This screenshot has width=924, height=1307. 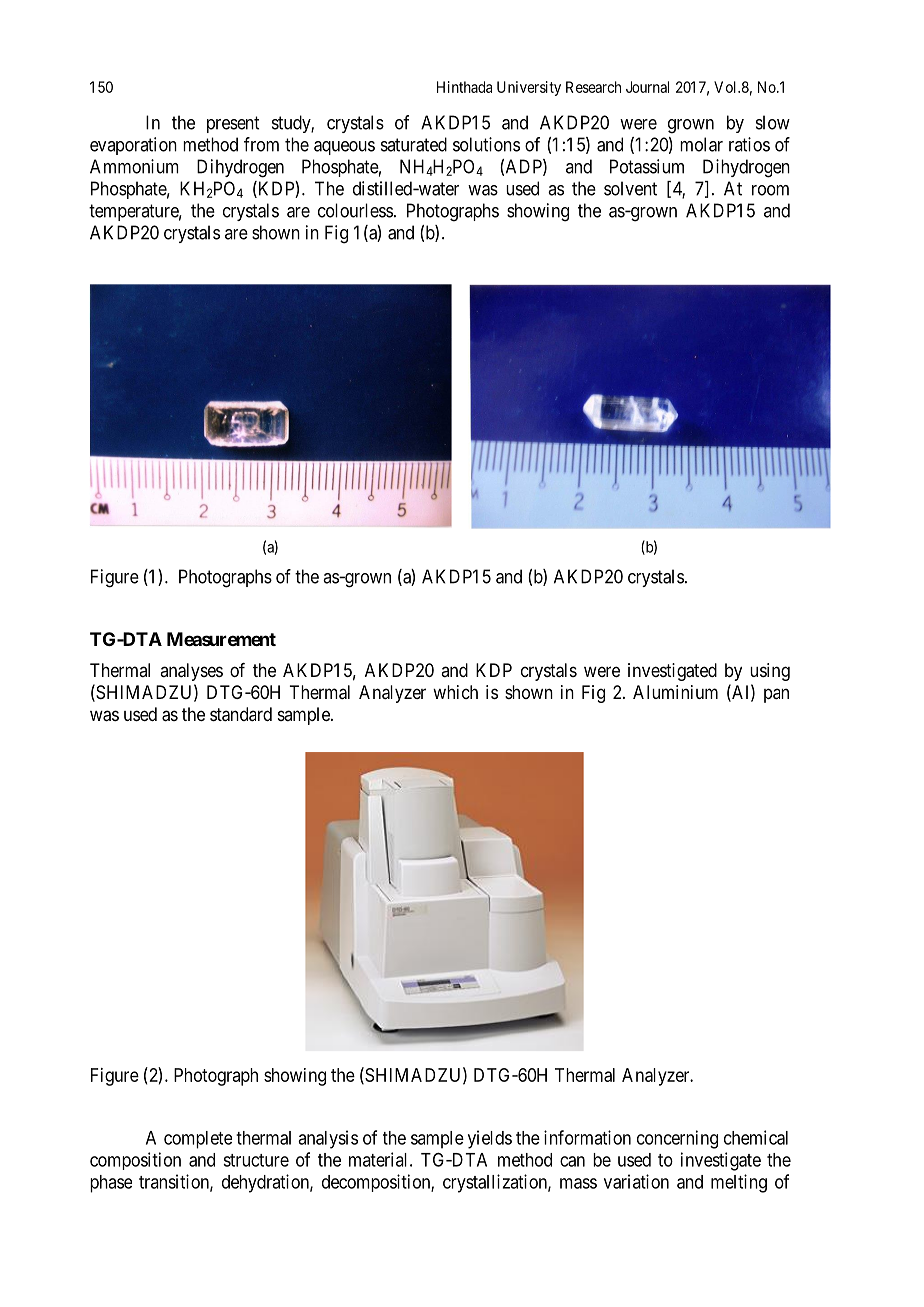 I want to click on molar, so click(x=701, y=144).
